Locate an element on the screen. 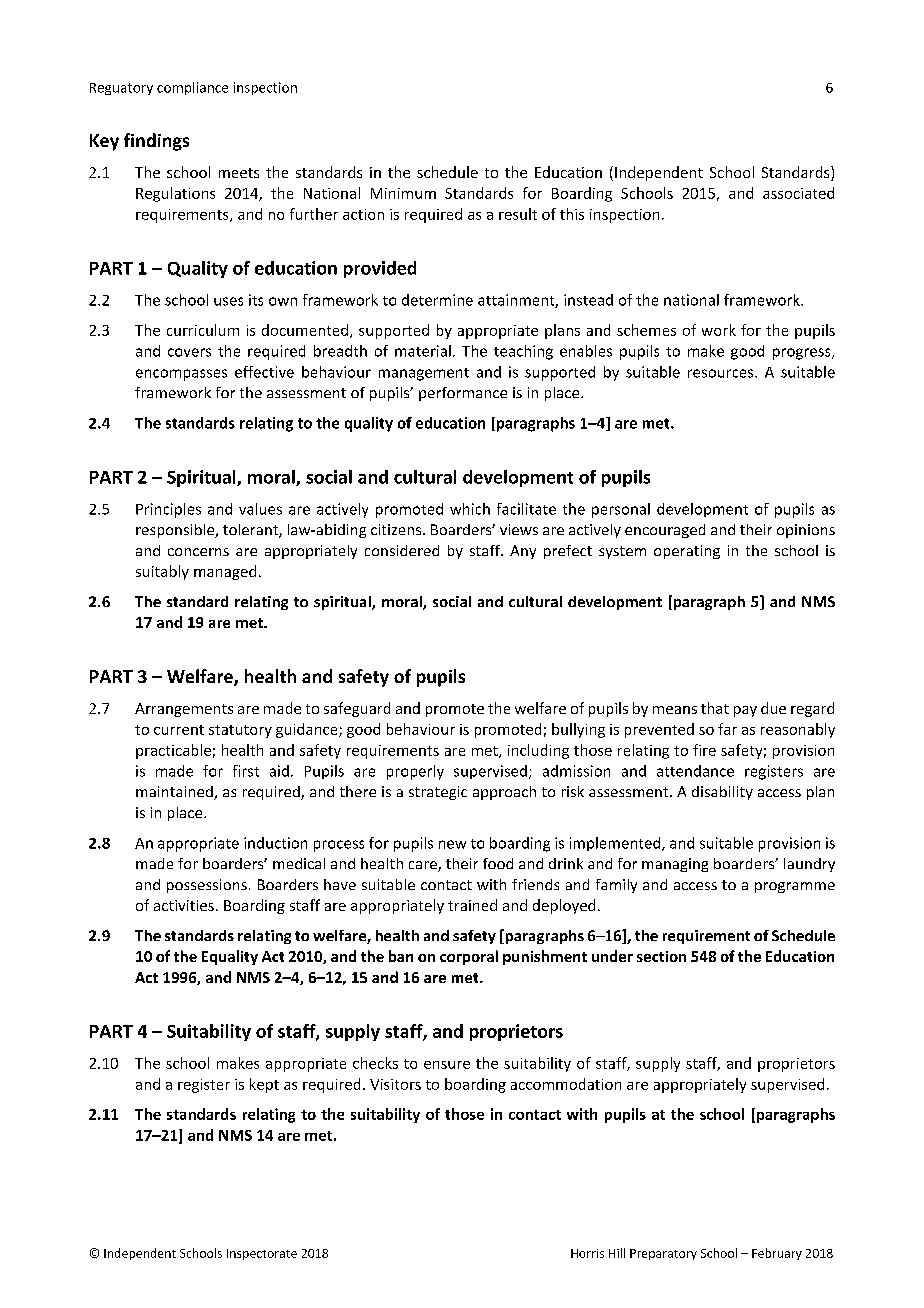  safeguard is located at coordinates (357, 709).
